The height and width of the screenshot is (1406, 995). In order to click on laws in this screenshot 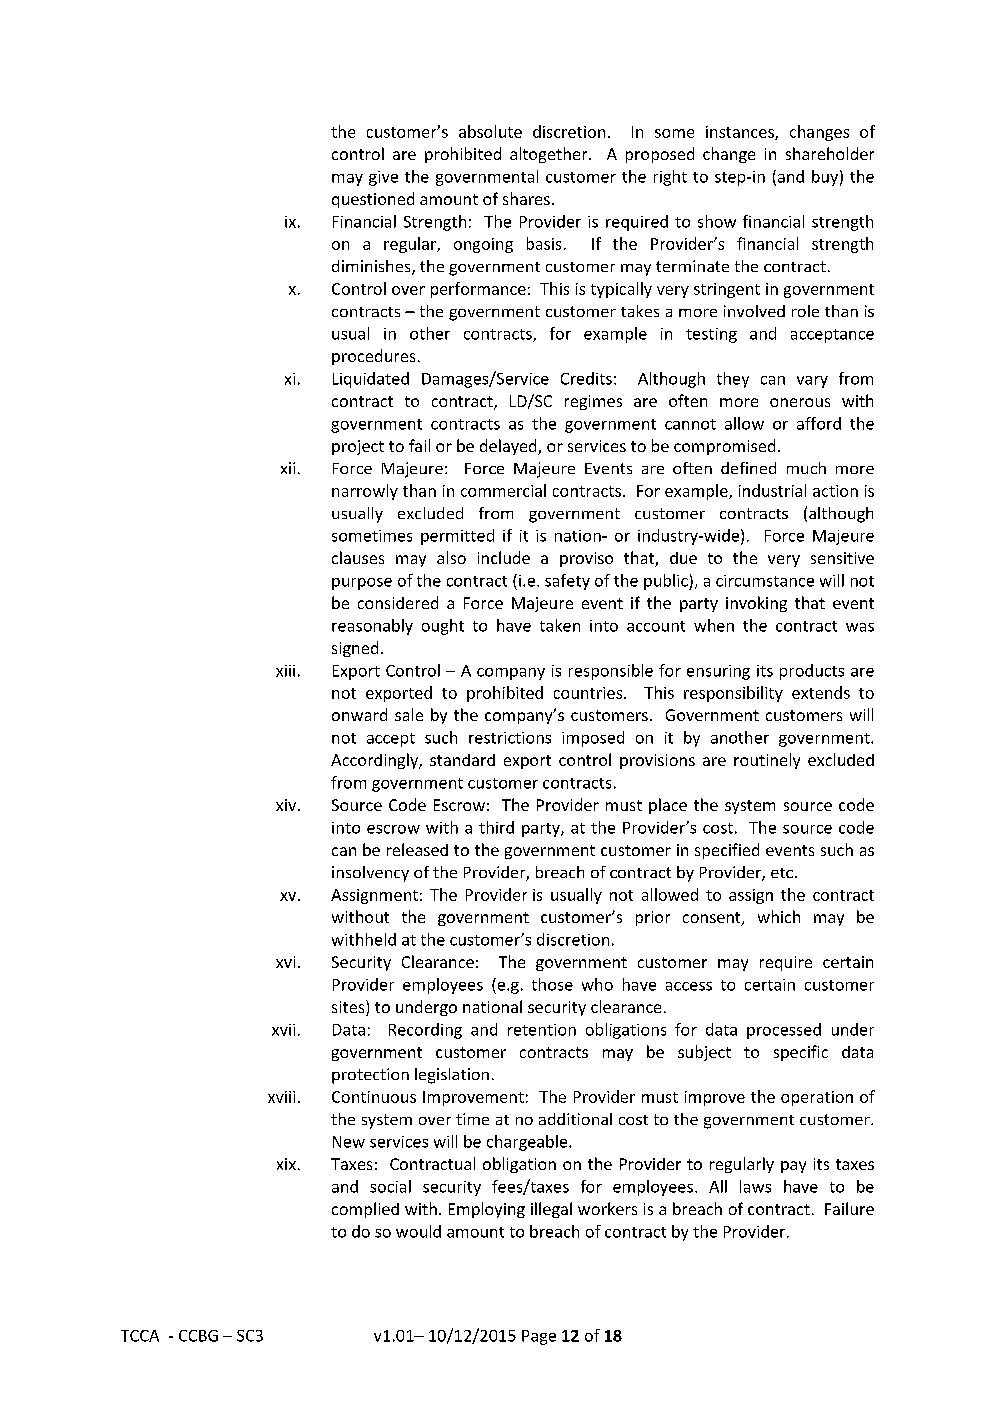, I will do `click(755, 1186)`.
